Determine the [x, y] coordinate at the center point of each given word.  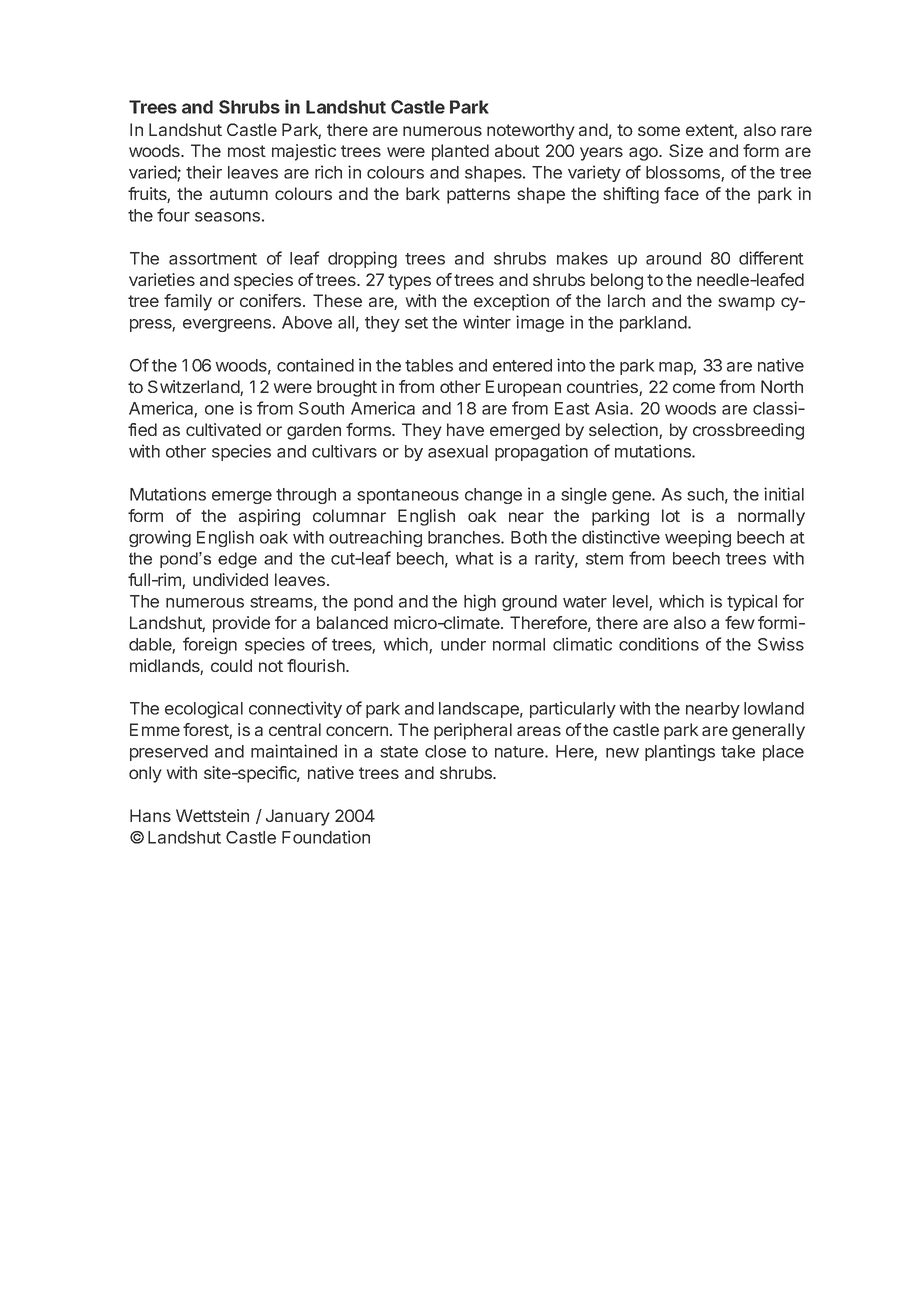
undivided [230, 579]
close [445, 751]
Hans [150, 815]
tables [429, 365]
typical [752, 602]
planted [460, 152]
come [694, 388]
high [480, 602]
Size [686, 150]
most [247, 151]
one [219, 410]
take [738, 751]
